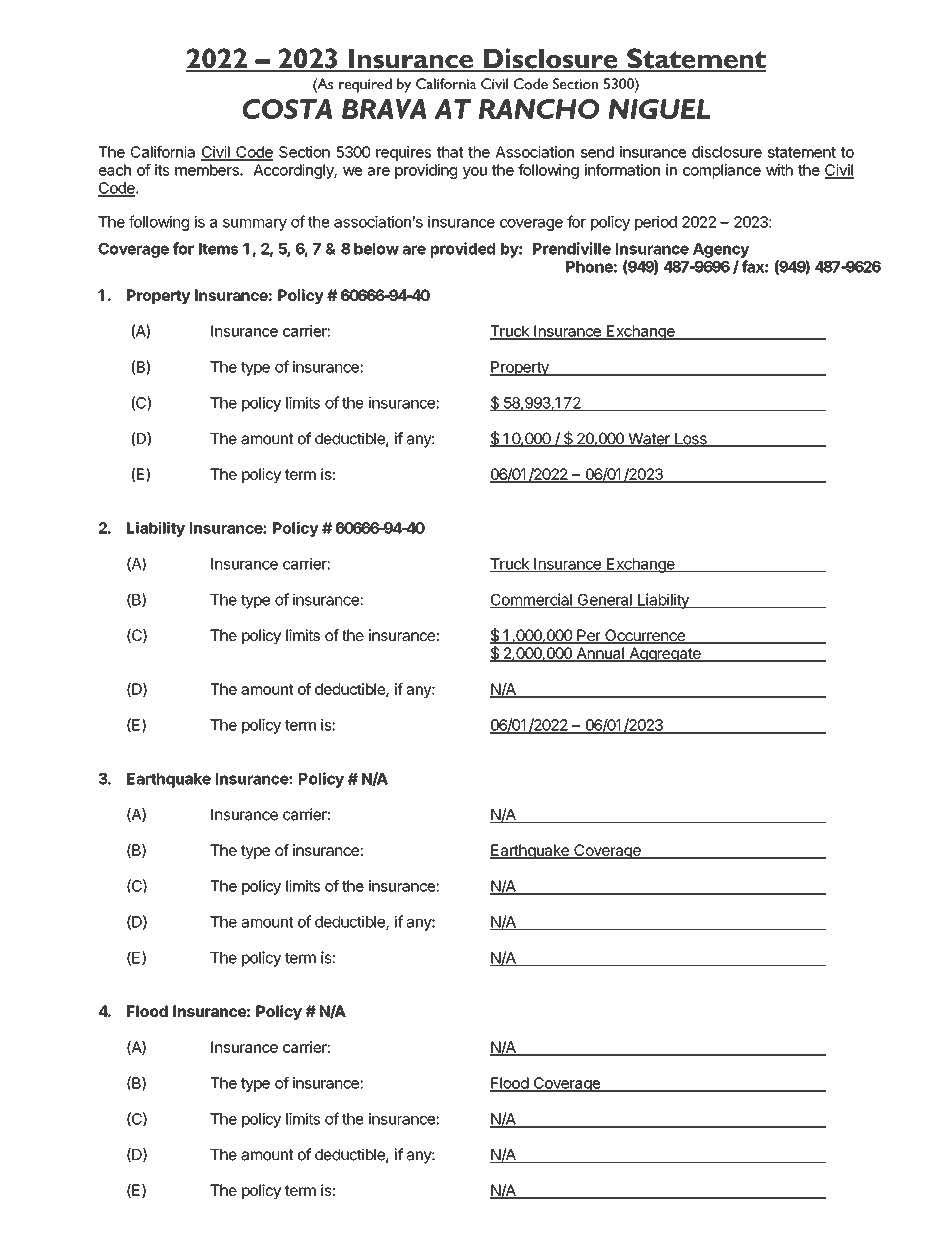 The height and width of the screenshot is (1233, 952). What do you see at coordinates (218, 249) in the screenshot?
I see `Items` at bounding box center [218, 249].
